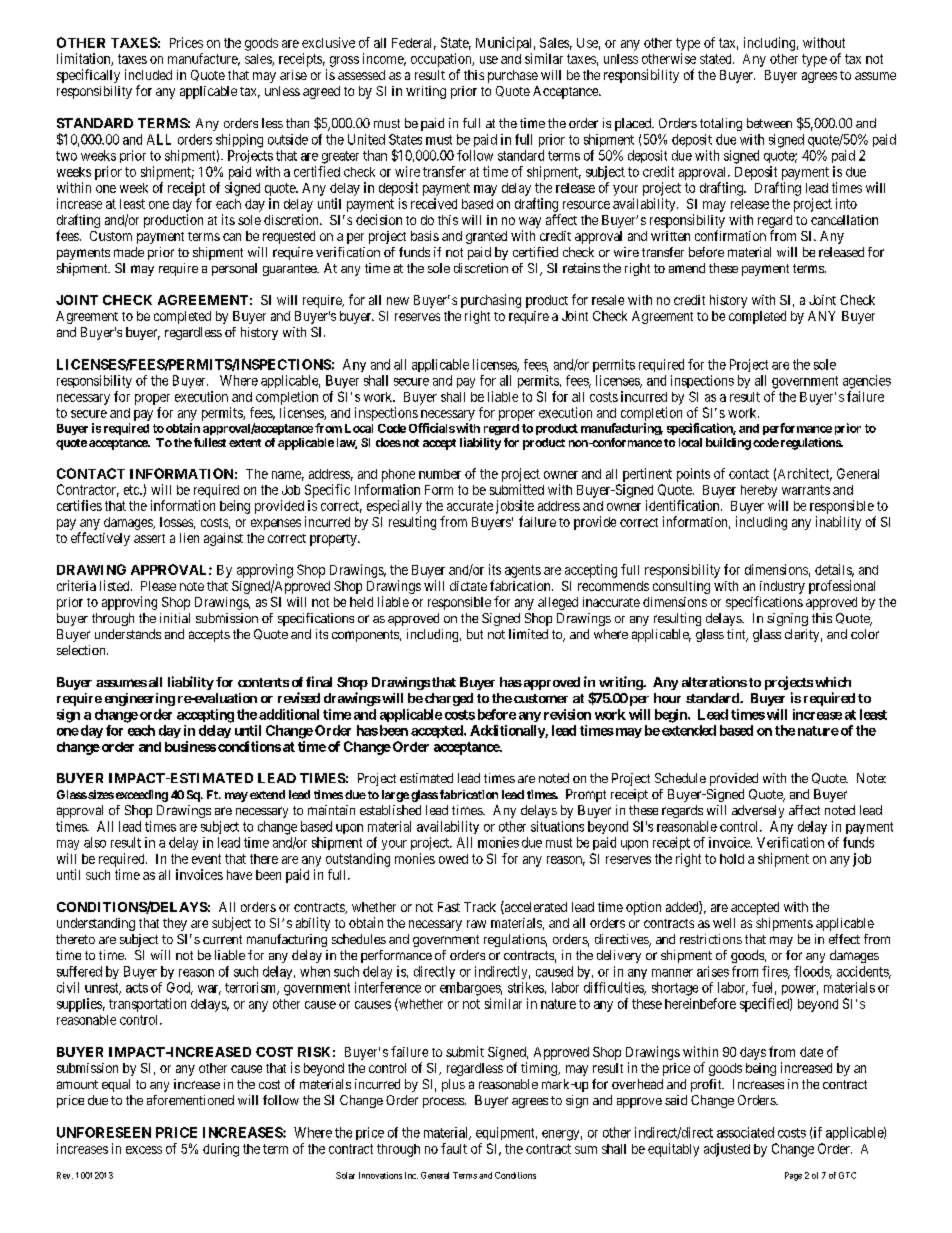 The width and height of the screenshot is (952, 1233). What do you see at coordinates (513, 76) in the screenshot?
I see `purchase` at bounding box center [513, 76].
